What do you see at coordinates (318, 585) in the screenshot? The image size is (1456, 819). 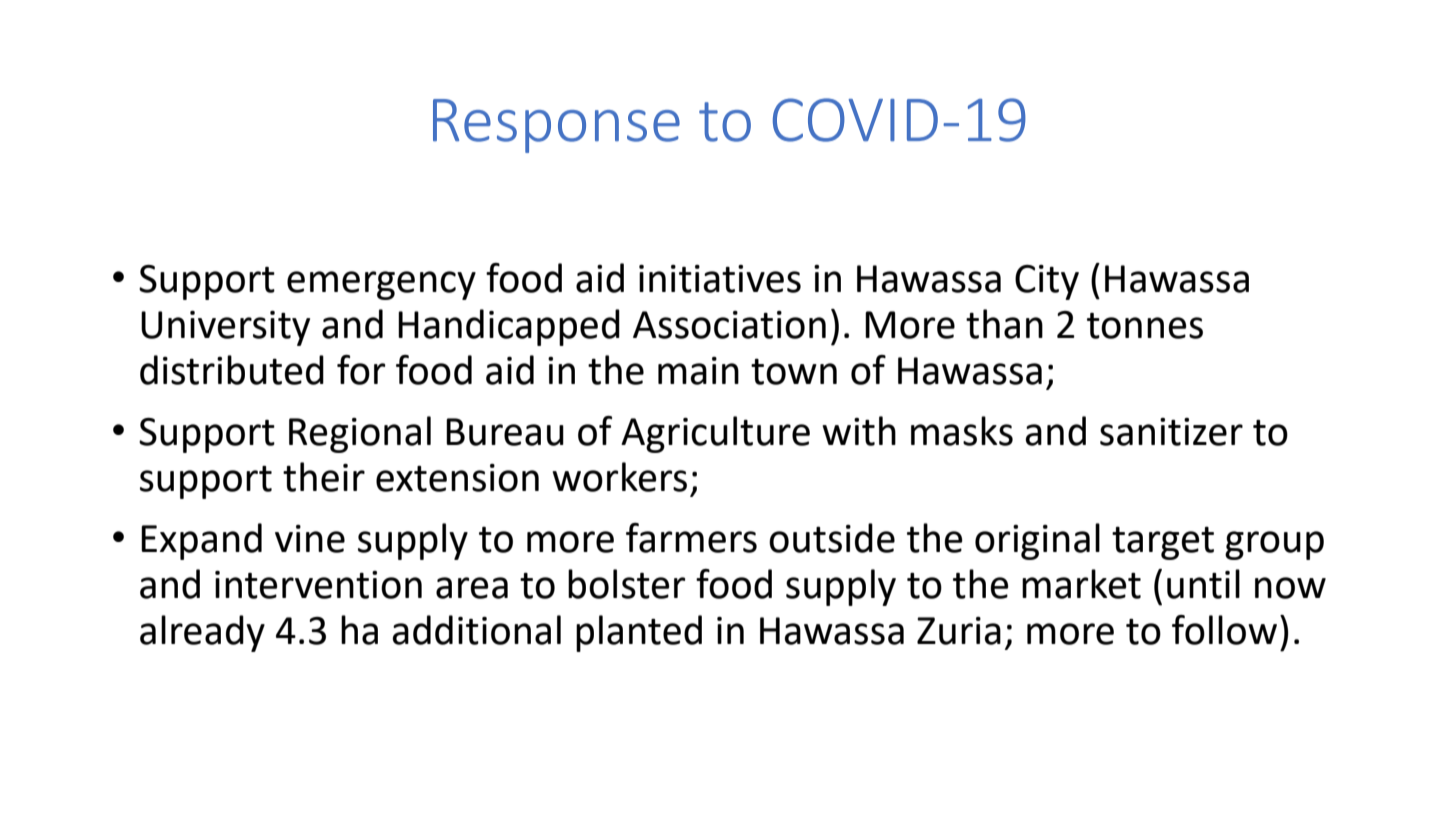 I see `intervention` at bounding box center [318, 585].
